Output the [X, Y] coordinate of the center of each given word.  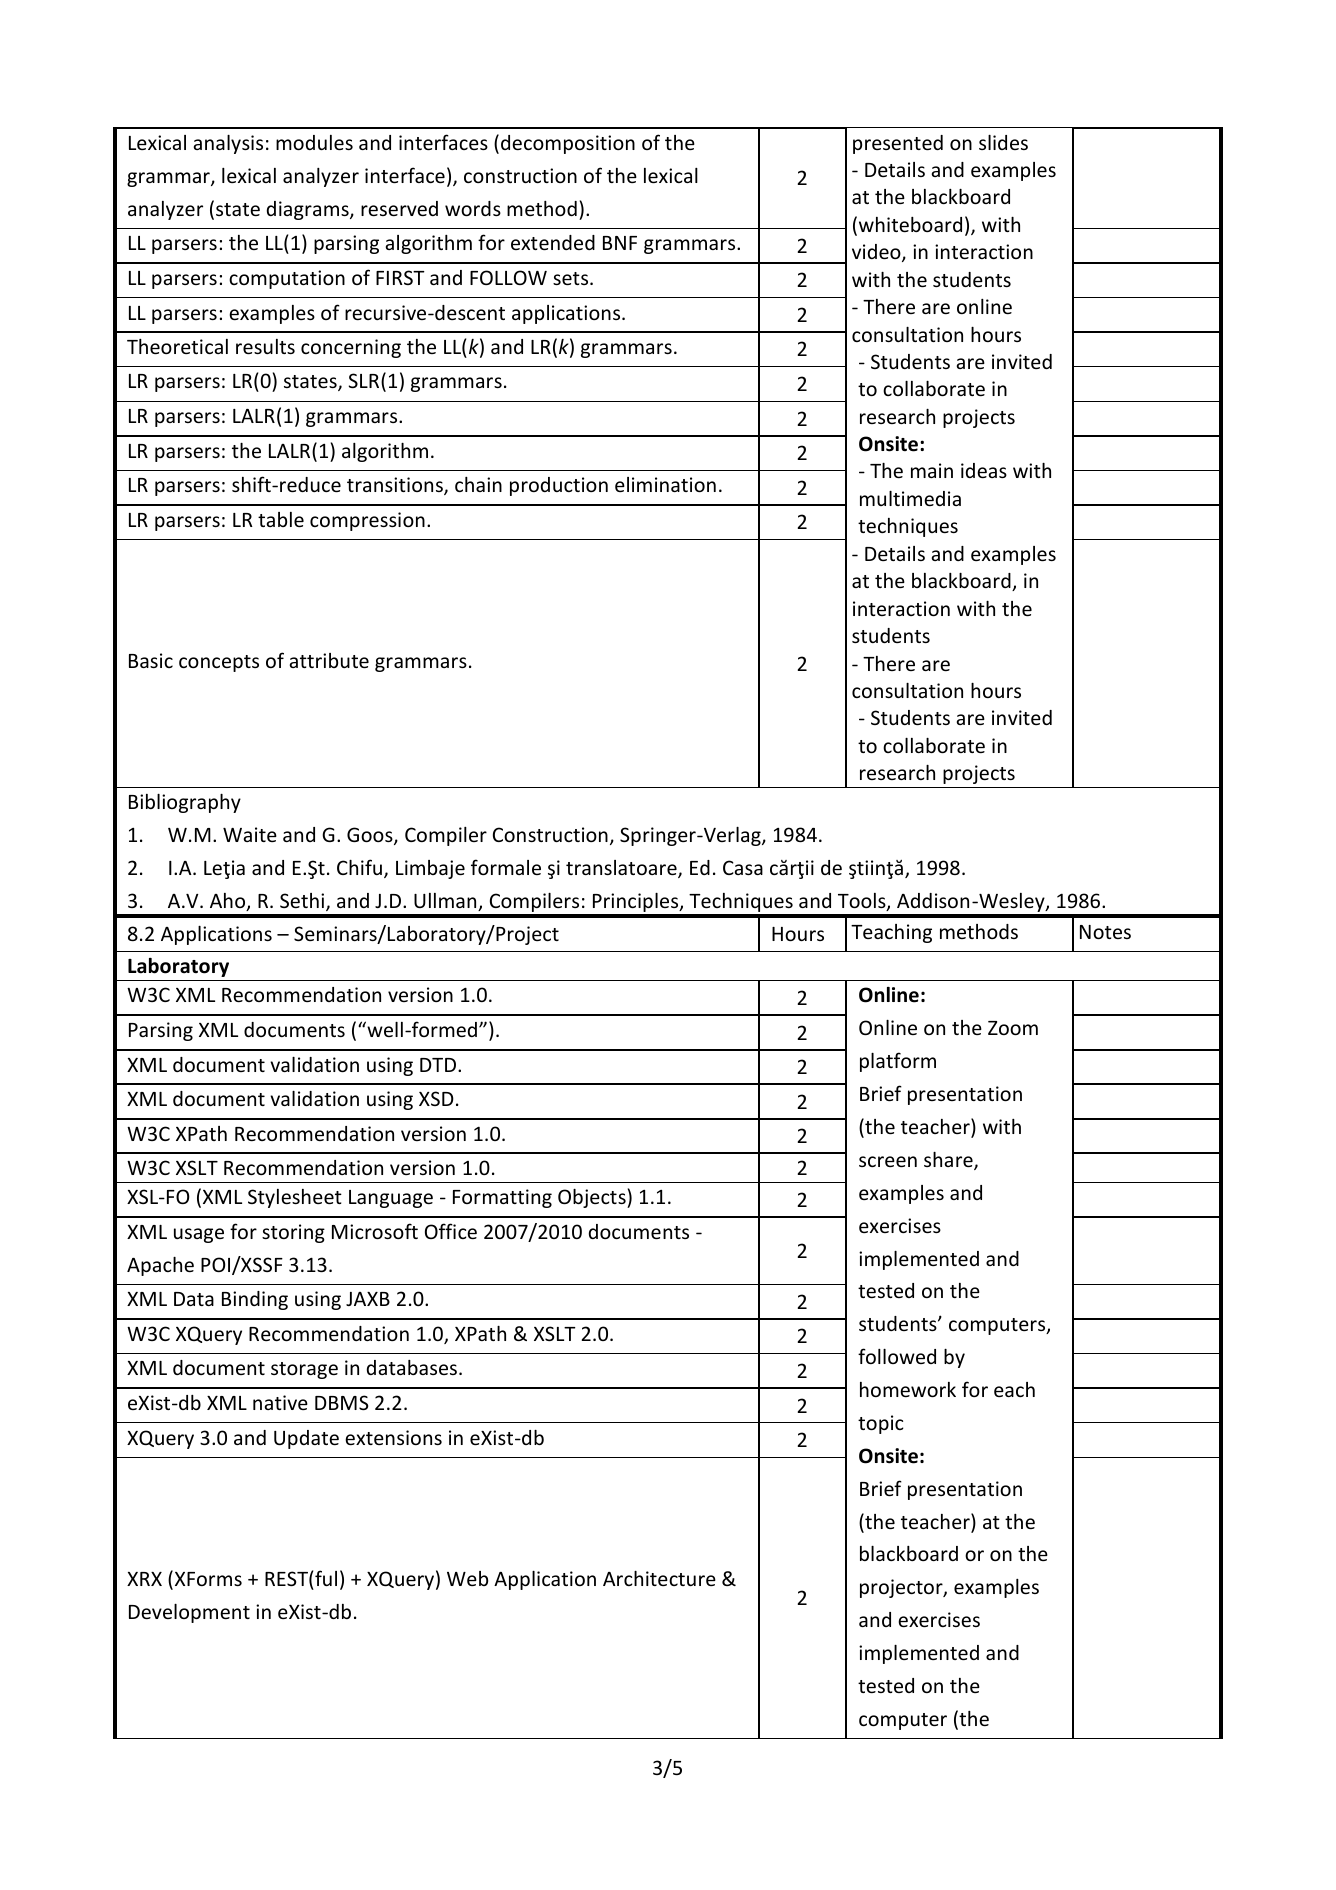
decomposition [568, 144]
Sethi [303, 902]
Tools [863, 902]
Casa [743, 867]
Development [189, 1613]
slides [1003, 142]
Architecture [659, 1578]
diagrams [309, 210]
